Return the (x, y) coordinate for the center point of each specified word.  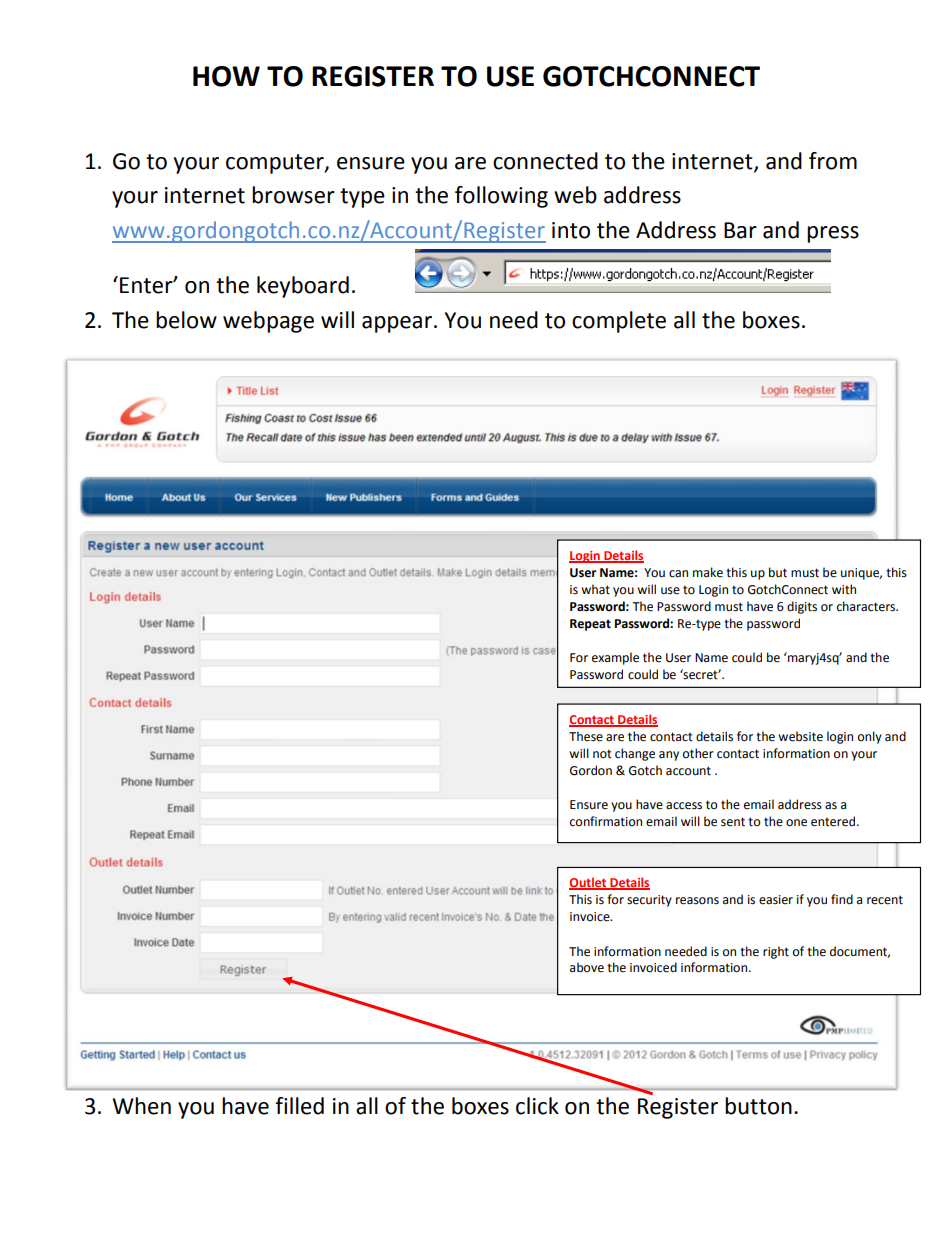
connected (545, 161)
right (776, 952)
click (537, 1106)
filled (299, 1106)
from (833, 161)
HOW (226, 76)
